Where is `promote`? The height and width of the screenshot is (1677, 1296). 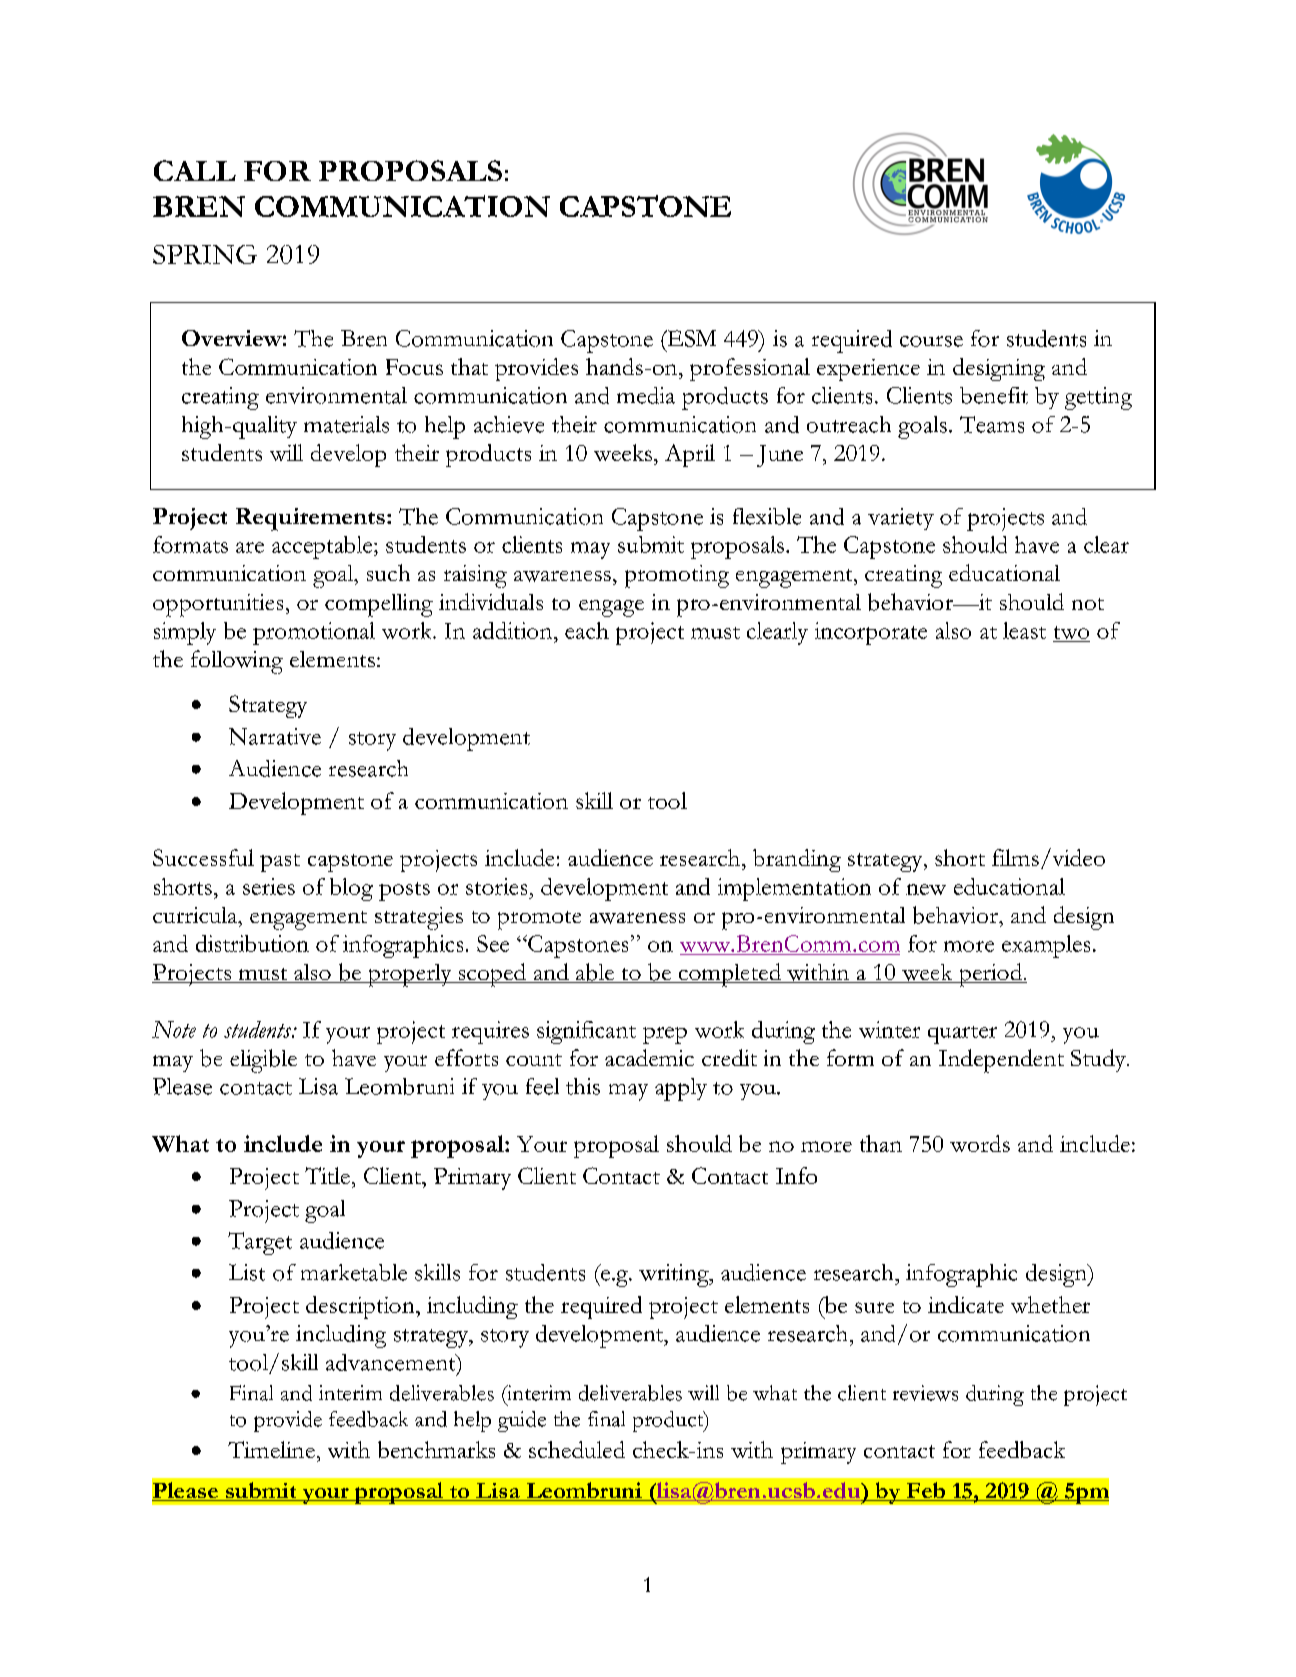
promote is located at coordinates (539, 920).
